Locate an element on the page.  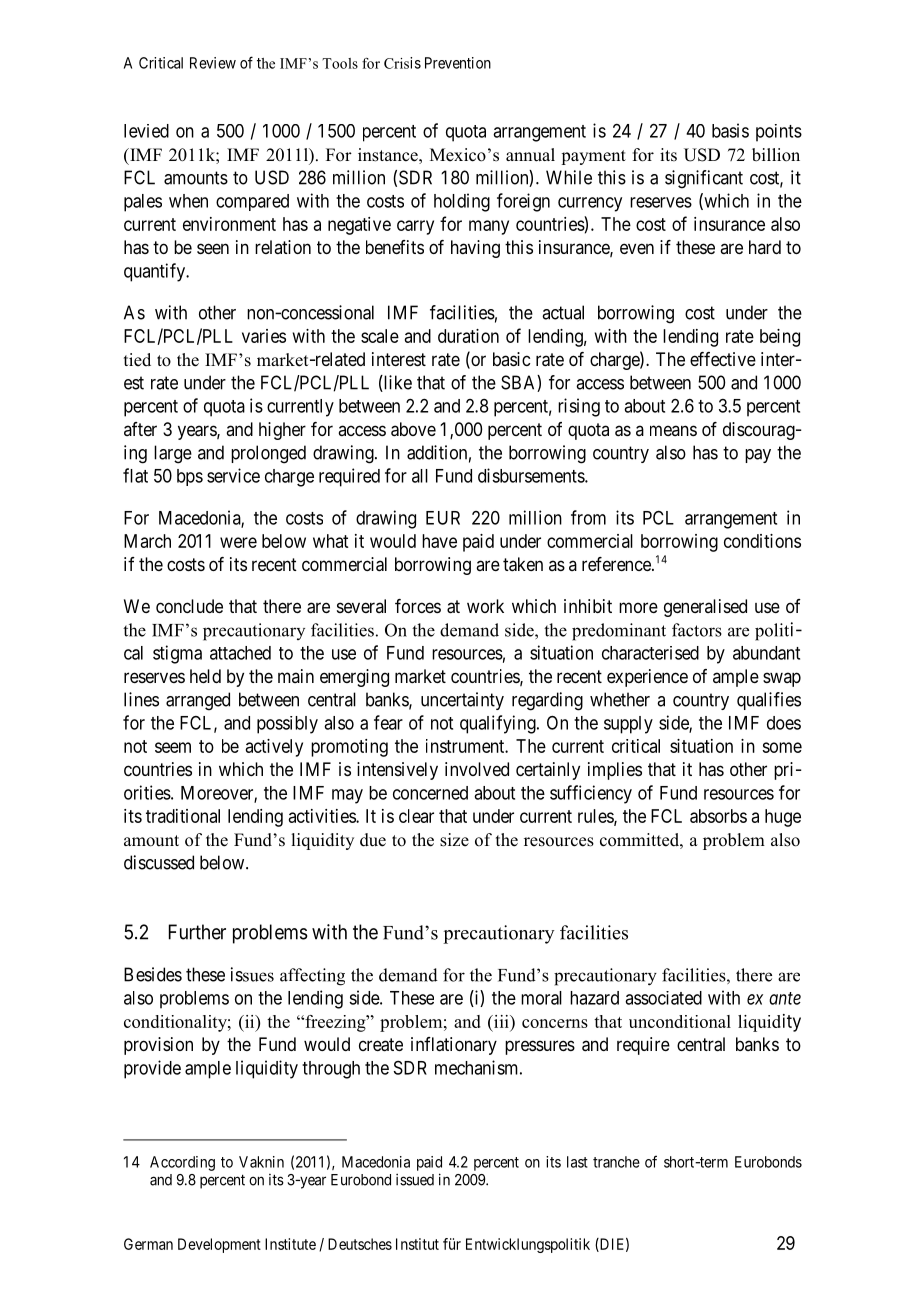
Development is located at coordinates (219, 1245).
